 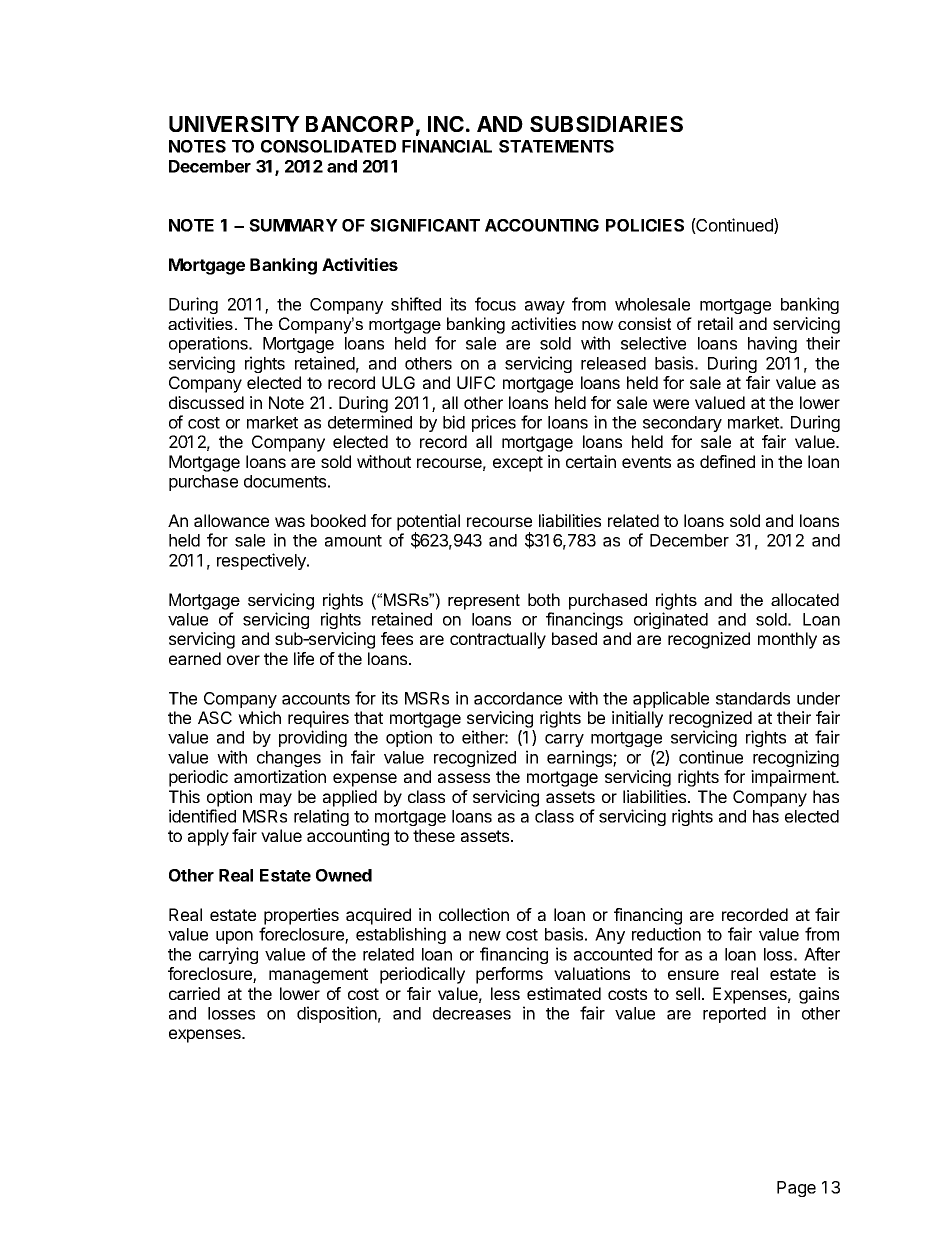 What do you see at coordinates (231, 520) in the screenshot?
I see `allowance` at bounding box center [231, 520].
